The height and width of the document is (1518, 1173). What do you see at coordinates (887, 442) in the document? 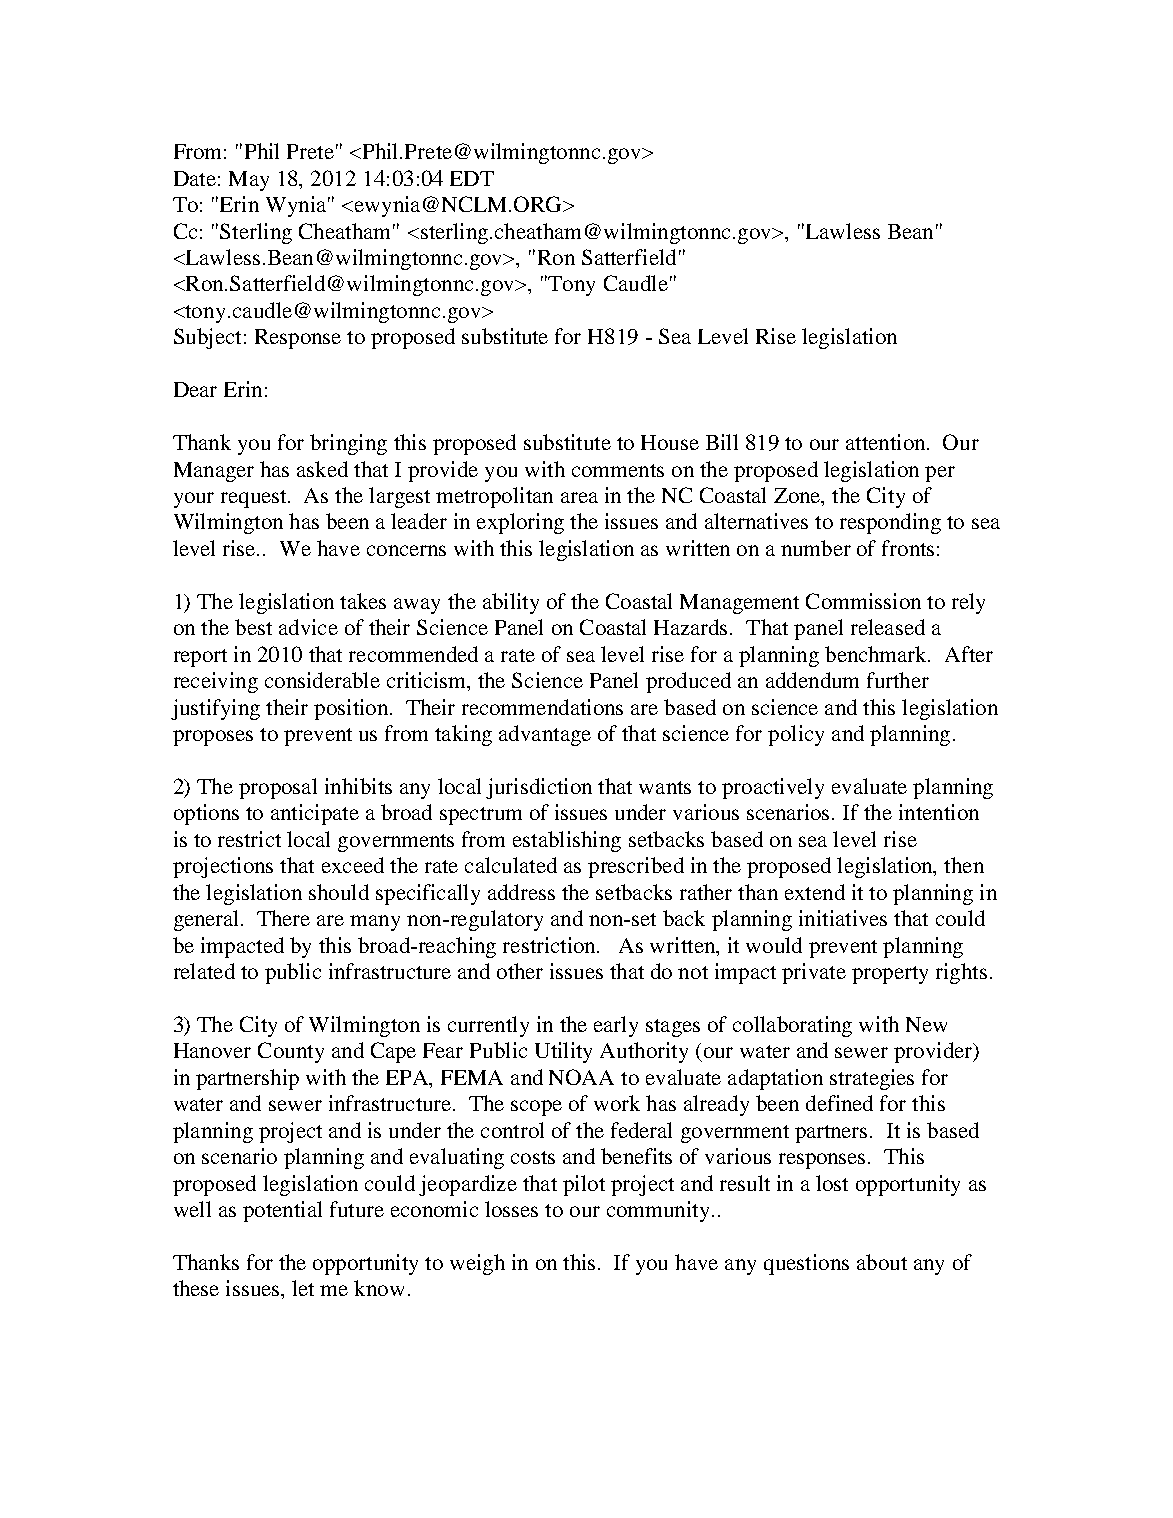
I see `attention` at bounding box center [887, 442].
